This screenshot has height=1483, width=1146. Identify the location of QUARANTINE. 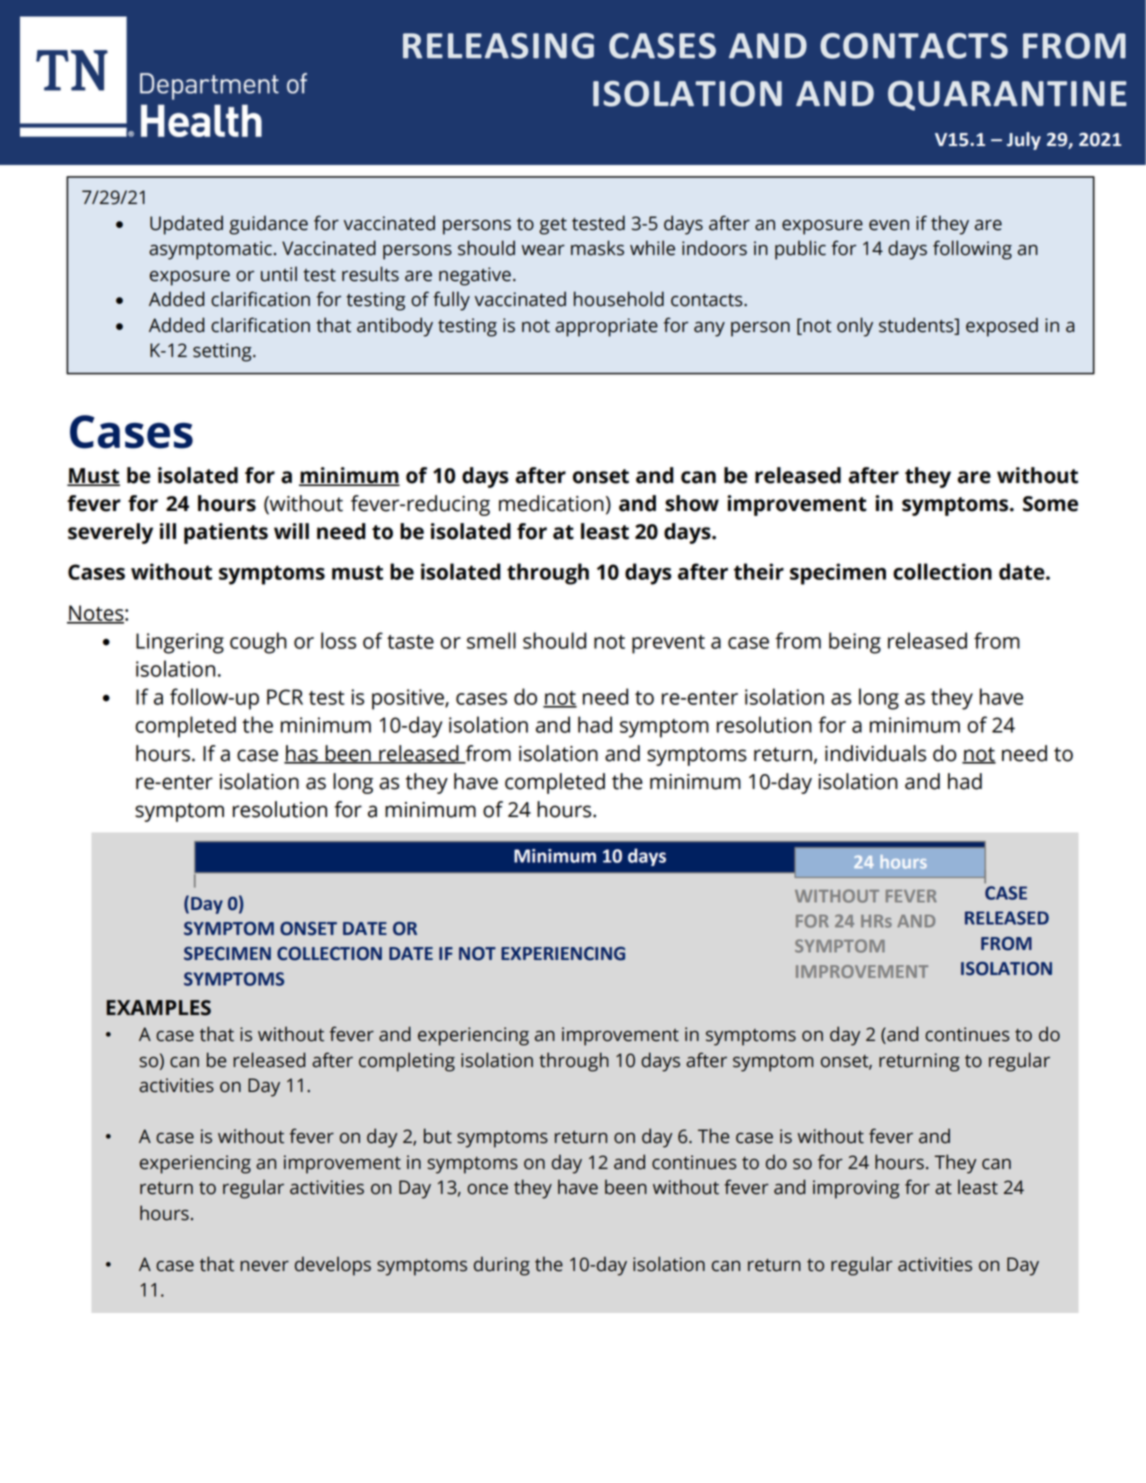
(1007, 96).
